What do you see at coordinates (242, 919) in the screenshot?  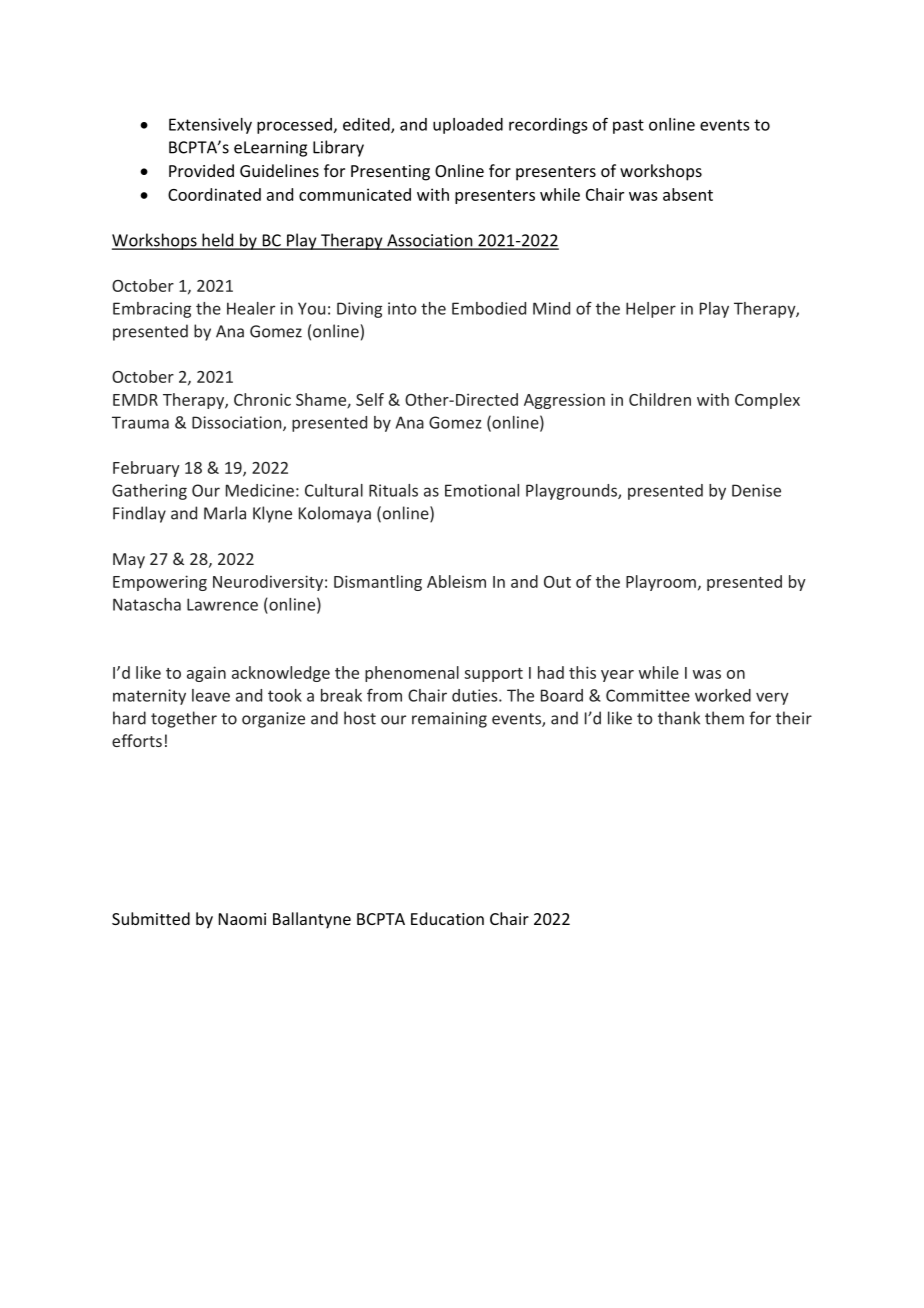 I see `Naomi` at bounding box center [242, 919].
